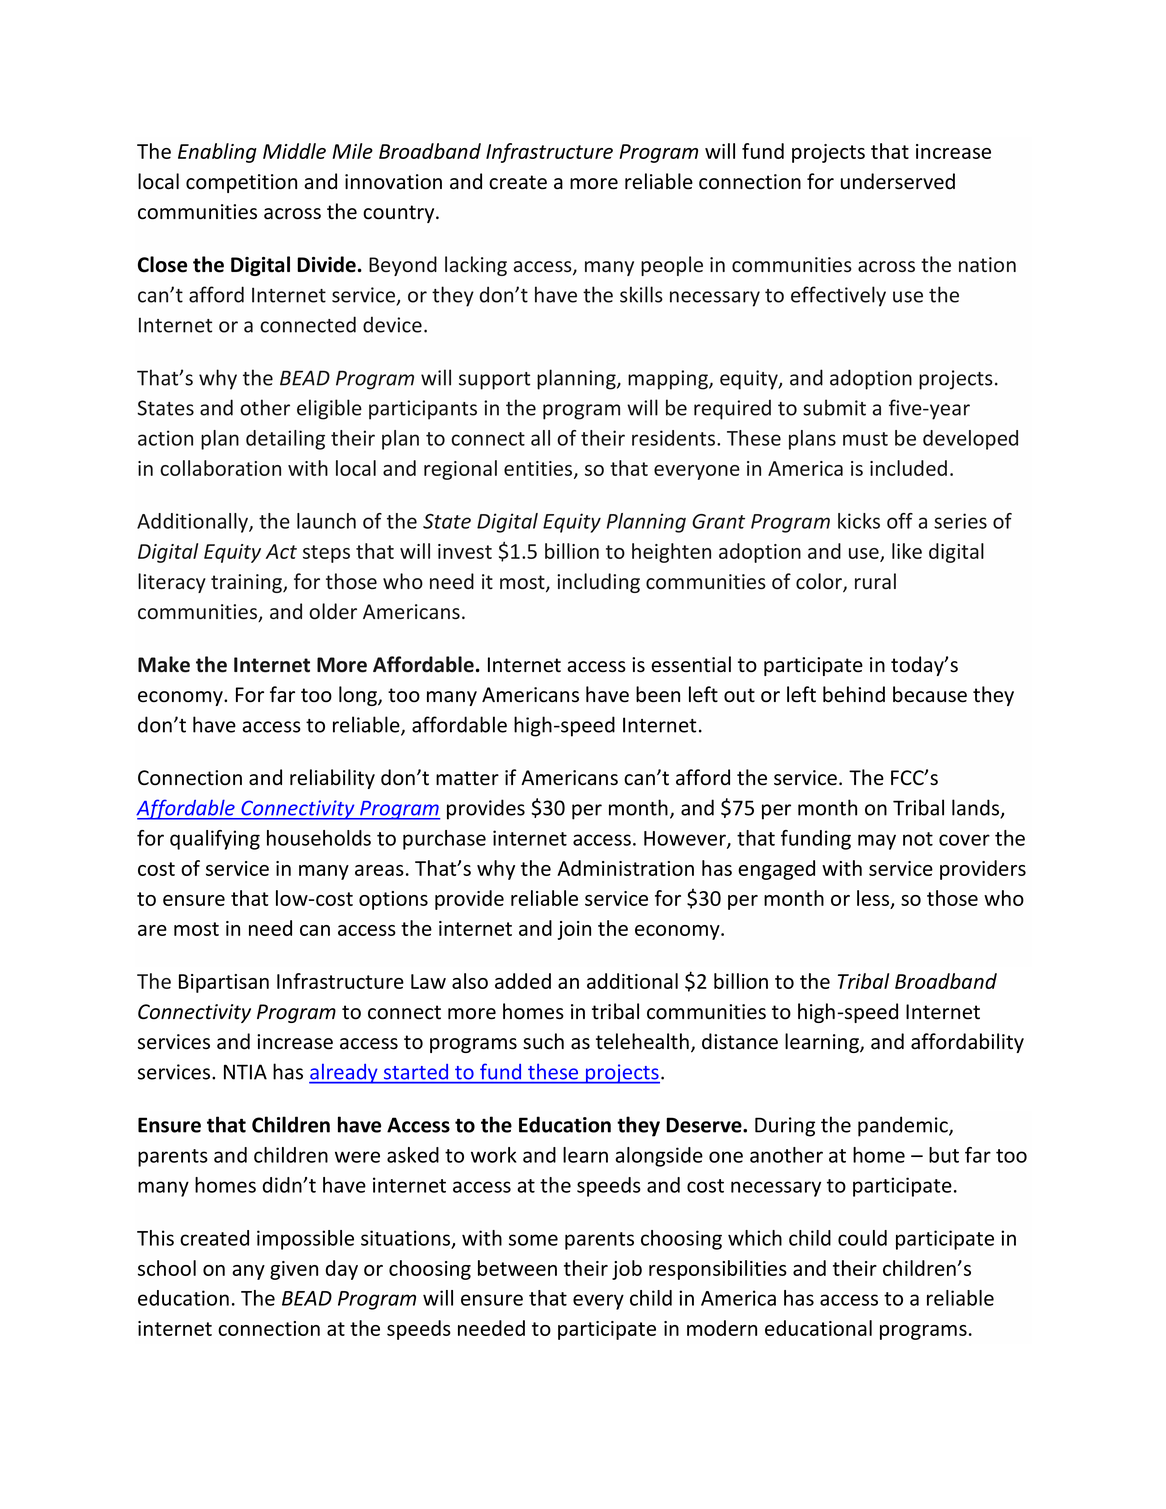 The image size is (1166, 1509). What do you see at coordinates (476, 266) in the document?
I see `lacking` at bounding box center [476, 266].
